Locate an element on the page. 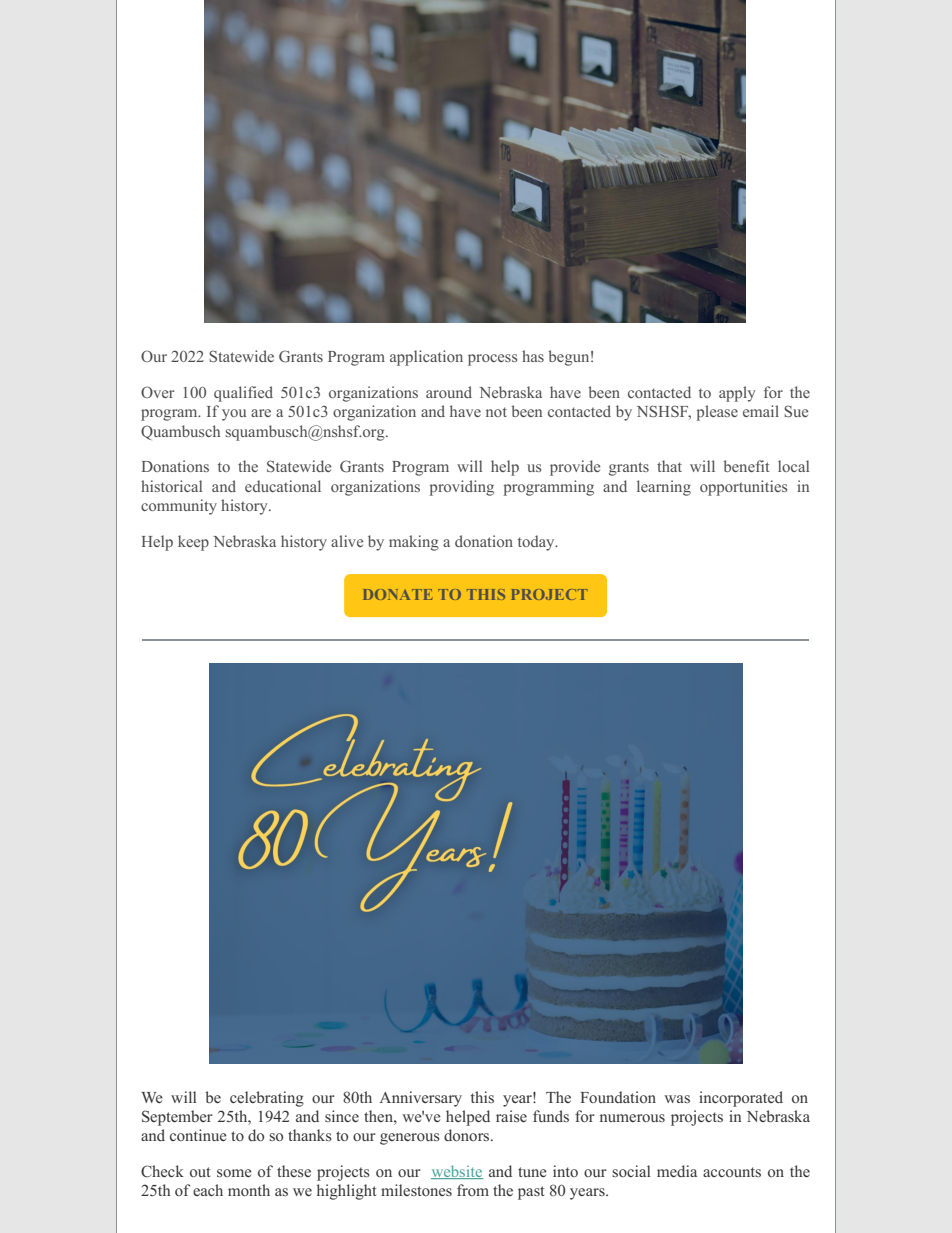  raise is located at coordinates (511, 1116).
